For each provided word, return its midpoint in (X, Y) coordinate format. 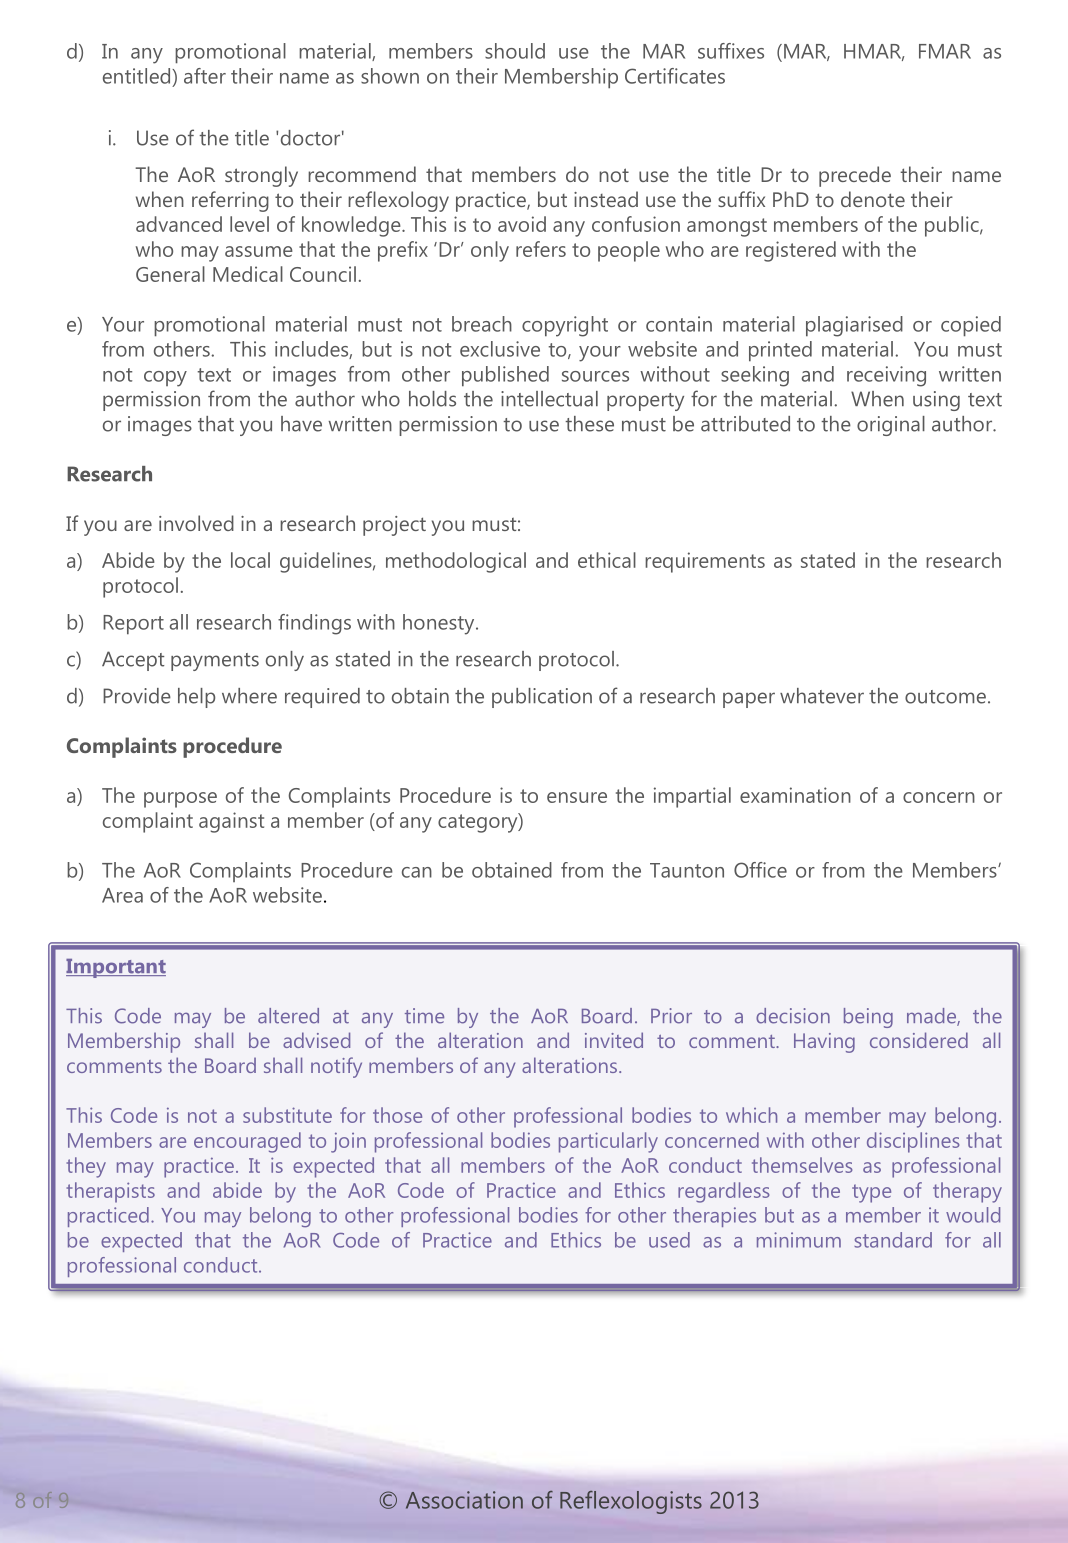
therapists (110, 1192)
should (515, 51)
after (205, 76)
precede (855, 176)
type (871, 1193)
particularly (608, 1142)
